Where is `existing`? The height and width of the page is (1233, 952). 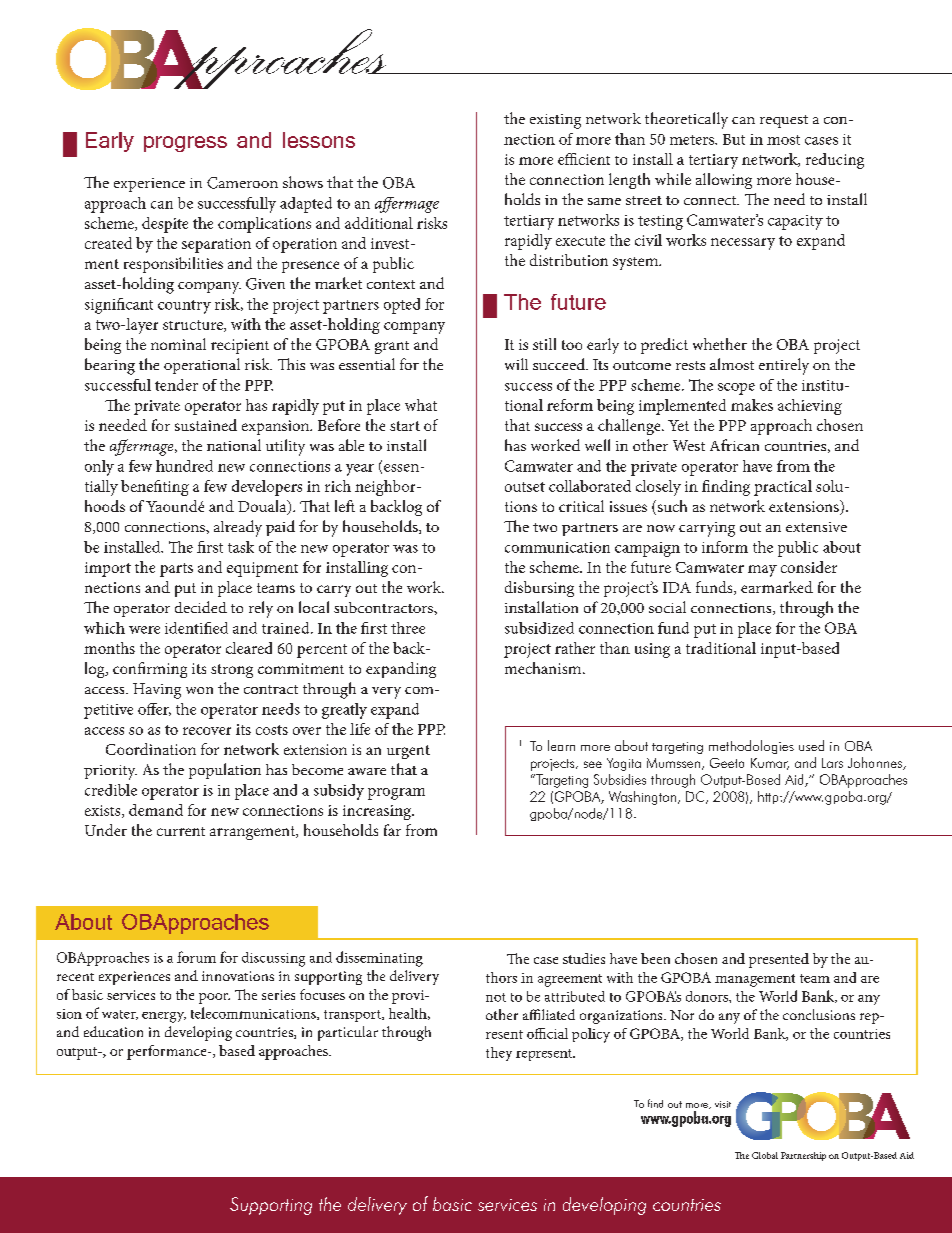 existing is located at coordinates (555, 121).
